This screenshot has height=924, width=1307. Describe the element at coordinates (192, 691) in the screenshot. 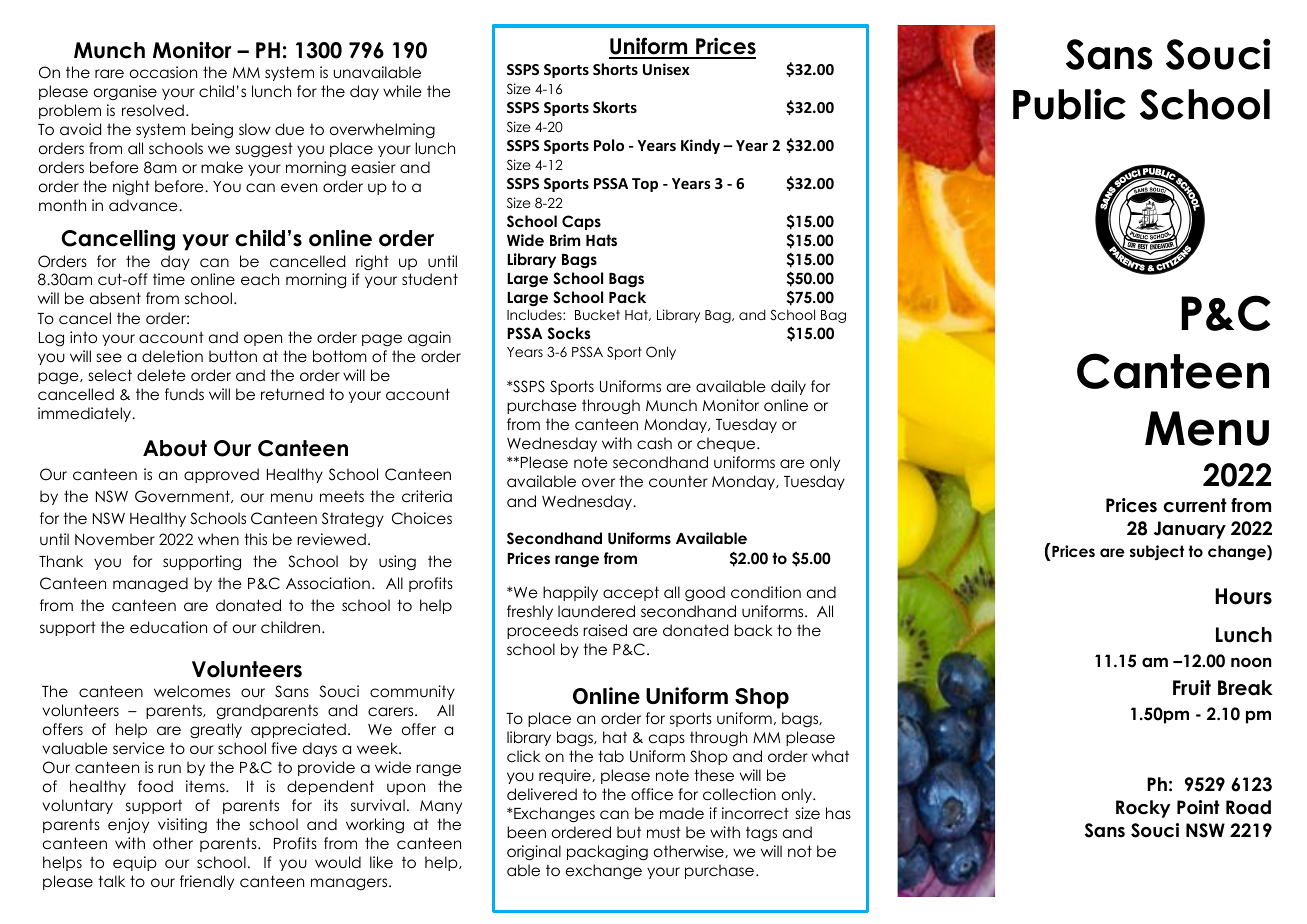

I see `welcomes` at that location.
